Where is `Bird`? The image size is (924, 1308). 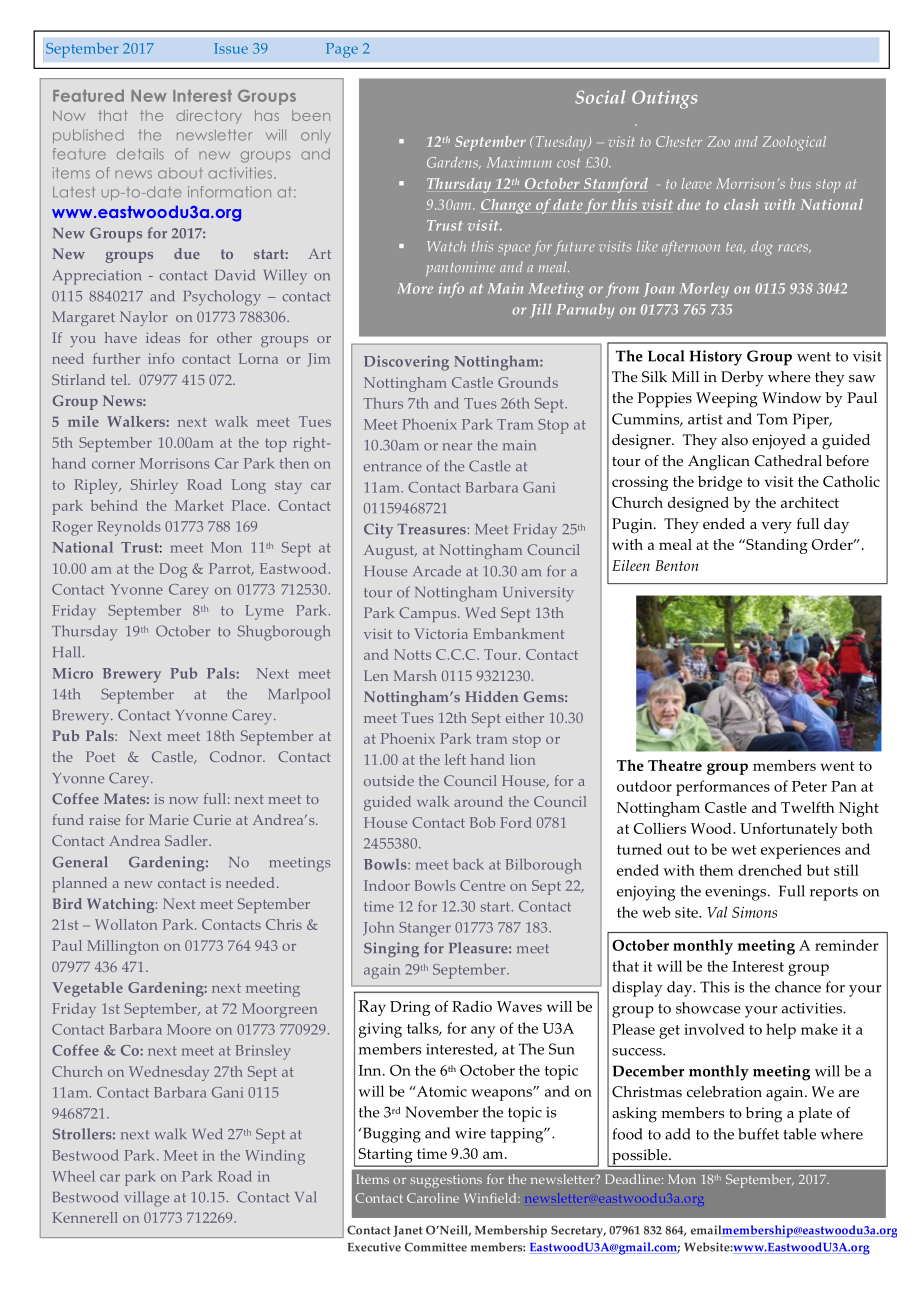 Bird is located at coordinates (67, 903).
